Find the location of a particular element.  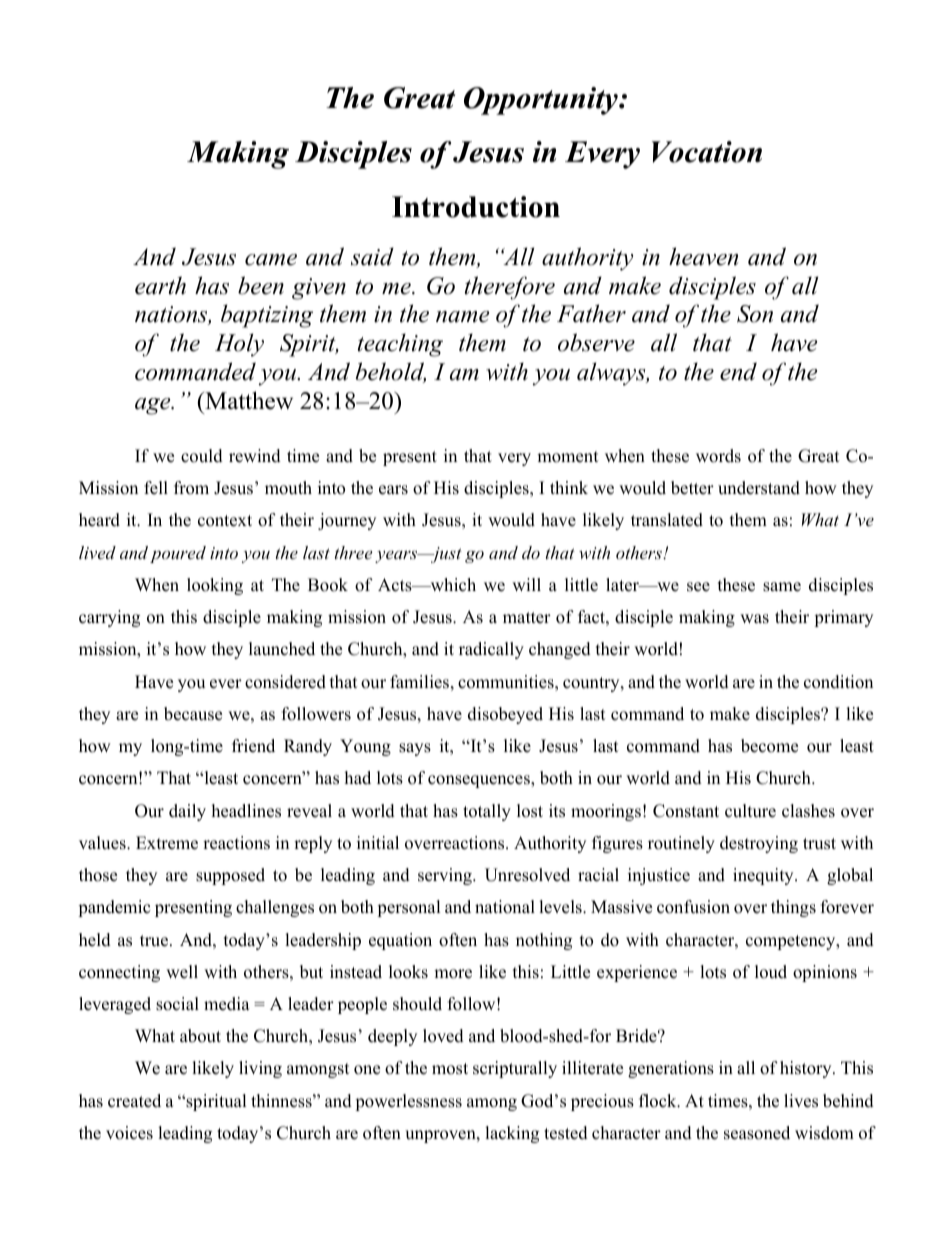

was is located at coordinates (754, 619).
